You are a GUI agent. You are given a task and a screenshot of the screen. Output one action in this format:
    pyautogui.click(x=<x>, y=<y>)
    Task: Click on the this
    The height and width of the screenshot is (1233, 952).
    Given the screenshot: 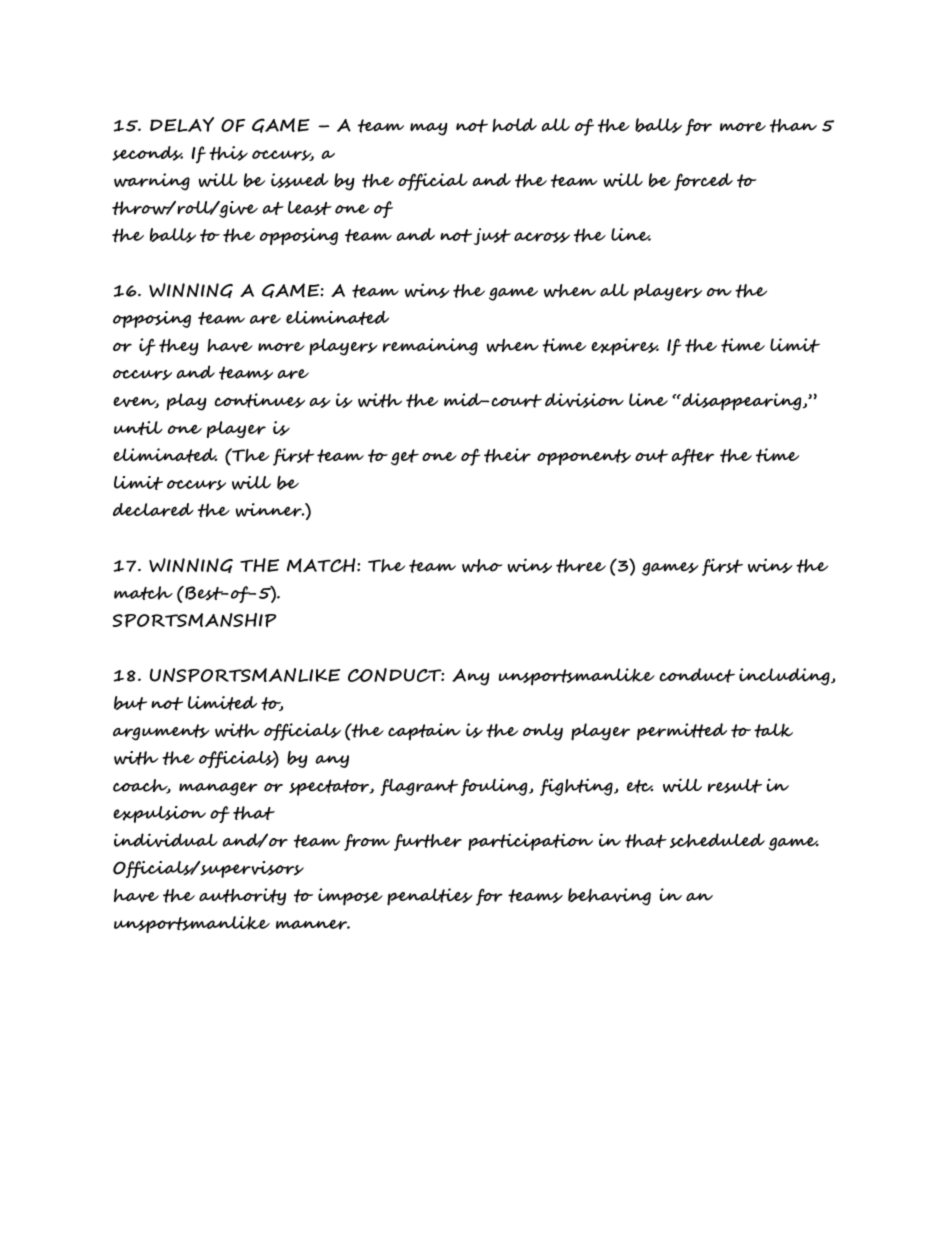 What is the action you would take?
    pyautogui.click(x=228, y=153)
